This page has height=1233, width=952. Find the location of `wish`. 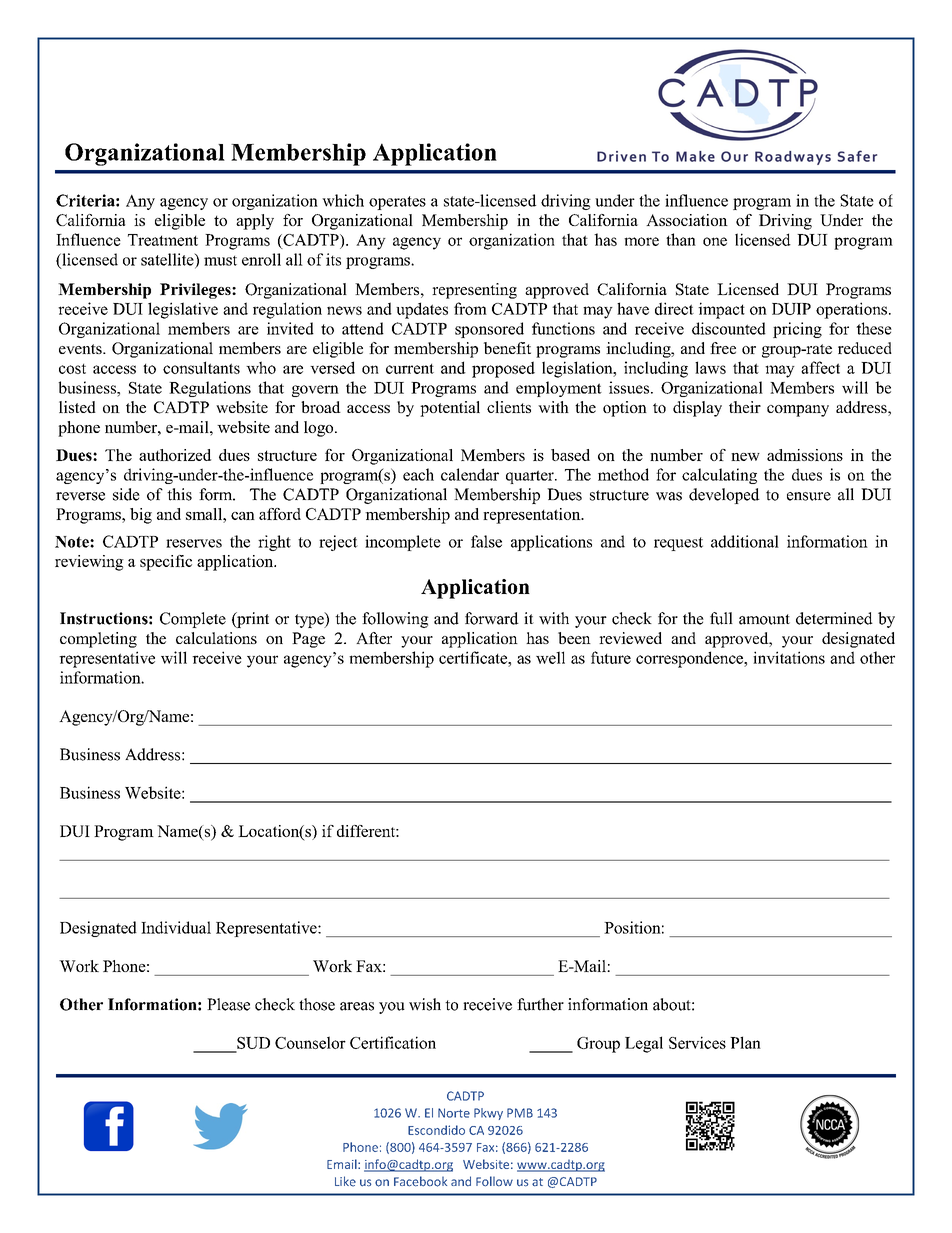

wish is located at coordinates (425, 1004).
